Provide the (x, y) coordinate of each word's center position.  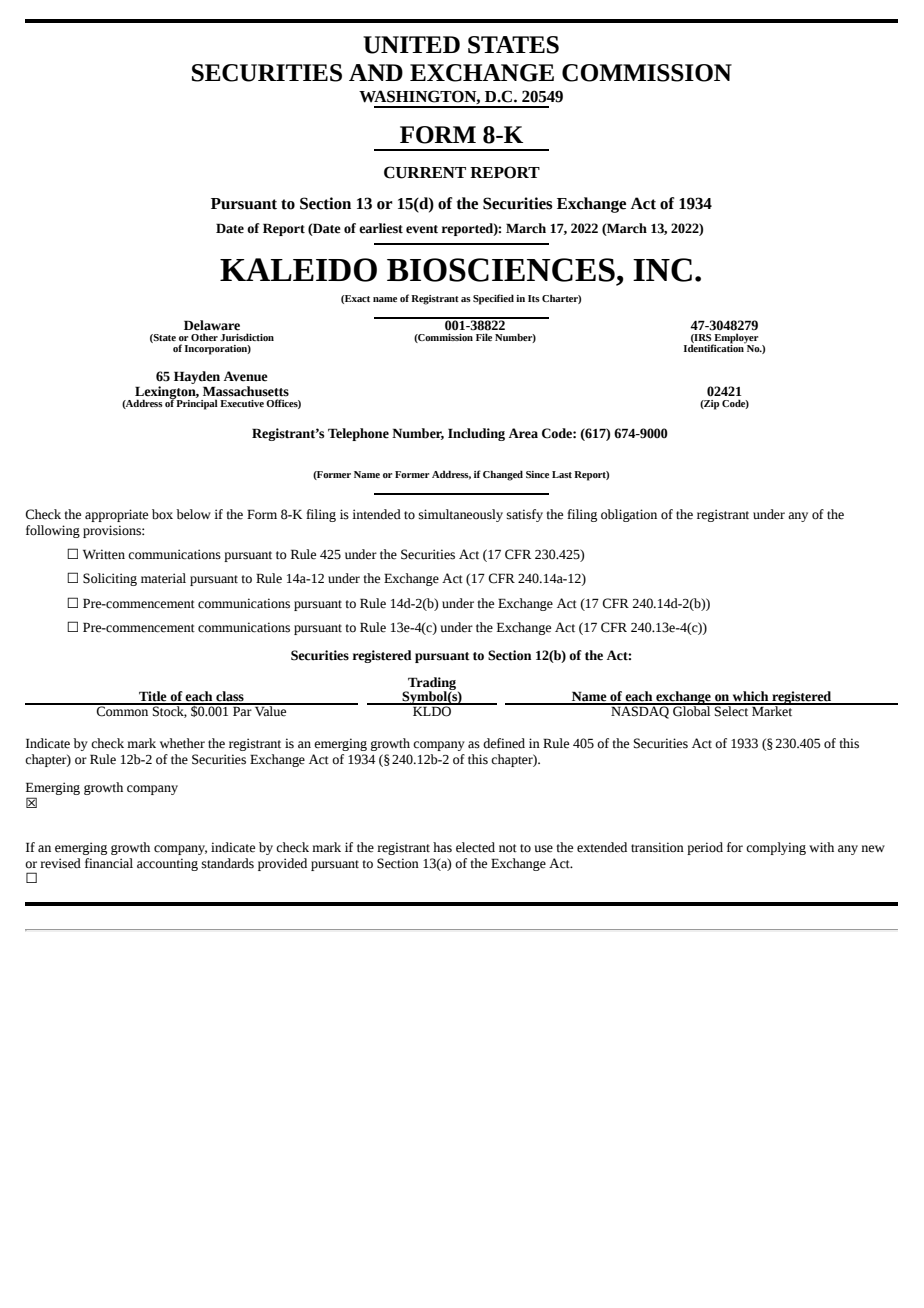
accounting (167, 864)
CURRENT (425, 172)
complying (776, 848)
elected (475, 847)
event (422, 229)
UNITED (411, 45)
